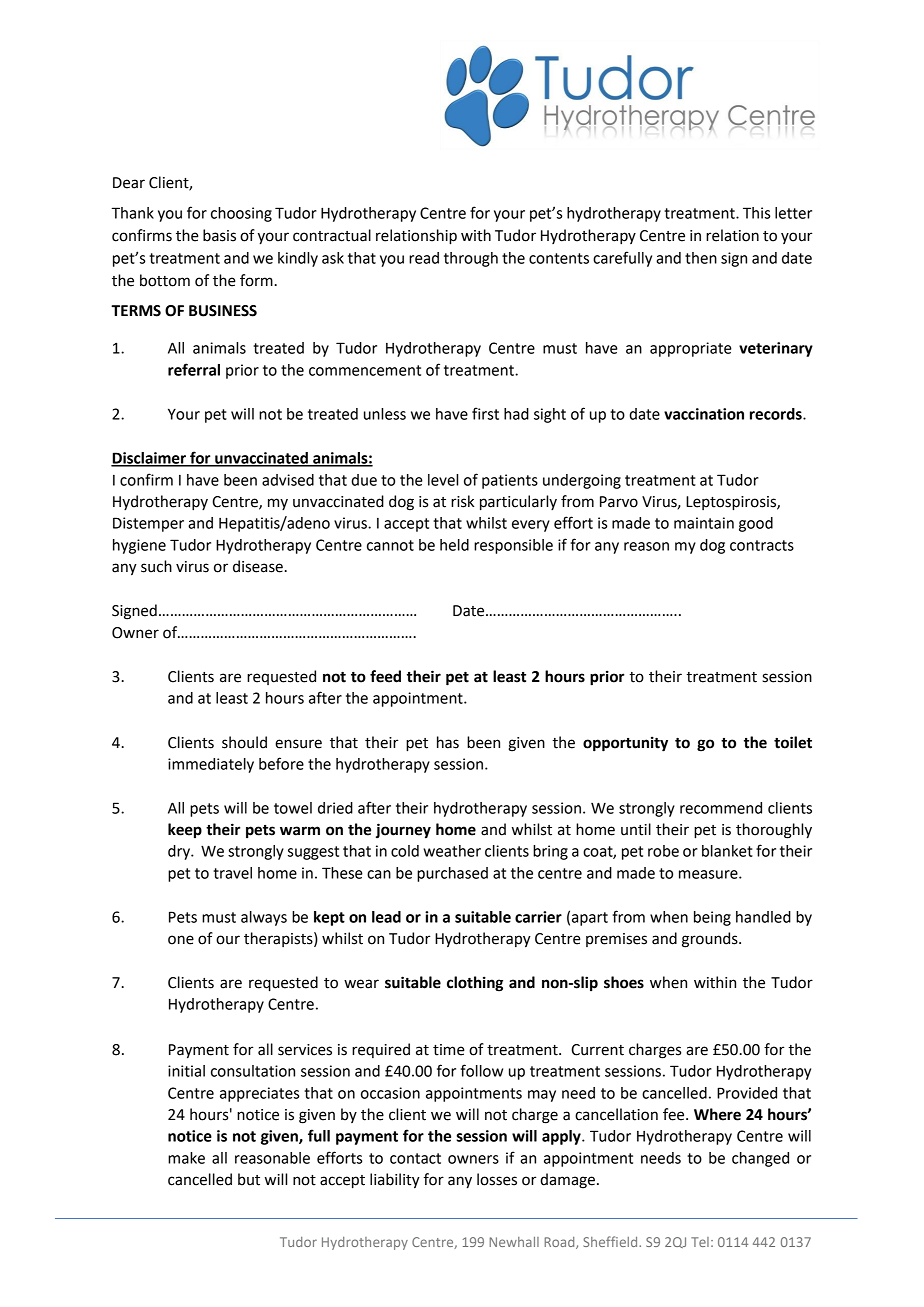 Image resolution: width=924 pixels, height=1307 pixels. What do you see at coordinates (454, 545) in the screenshot?
I see `held` at bounding box center [454, 545].
